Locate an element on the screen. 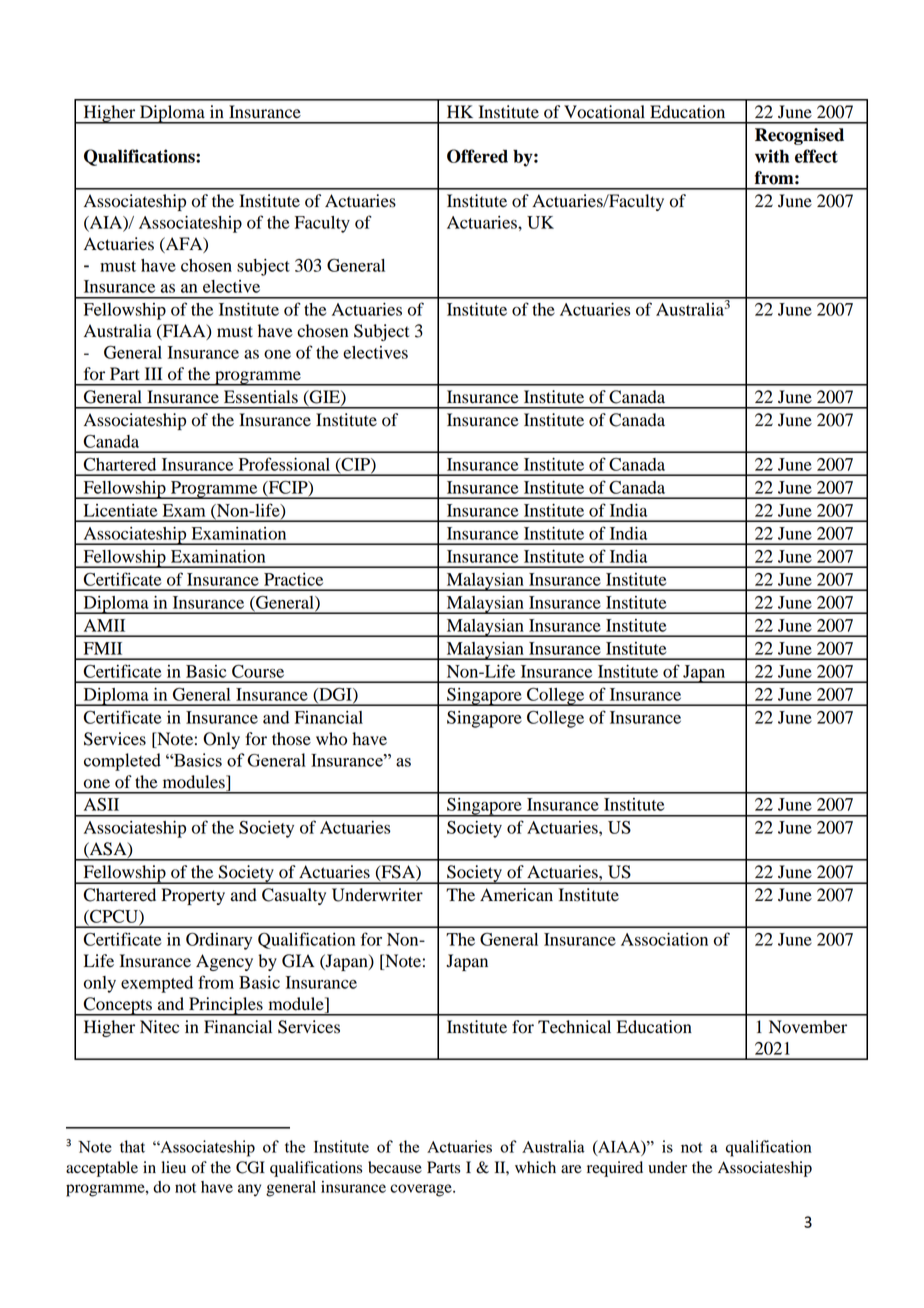 This screenshot has width=924, height=1308. Professional is located at coordinates (284, 464).
